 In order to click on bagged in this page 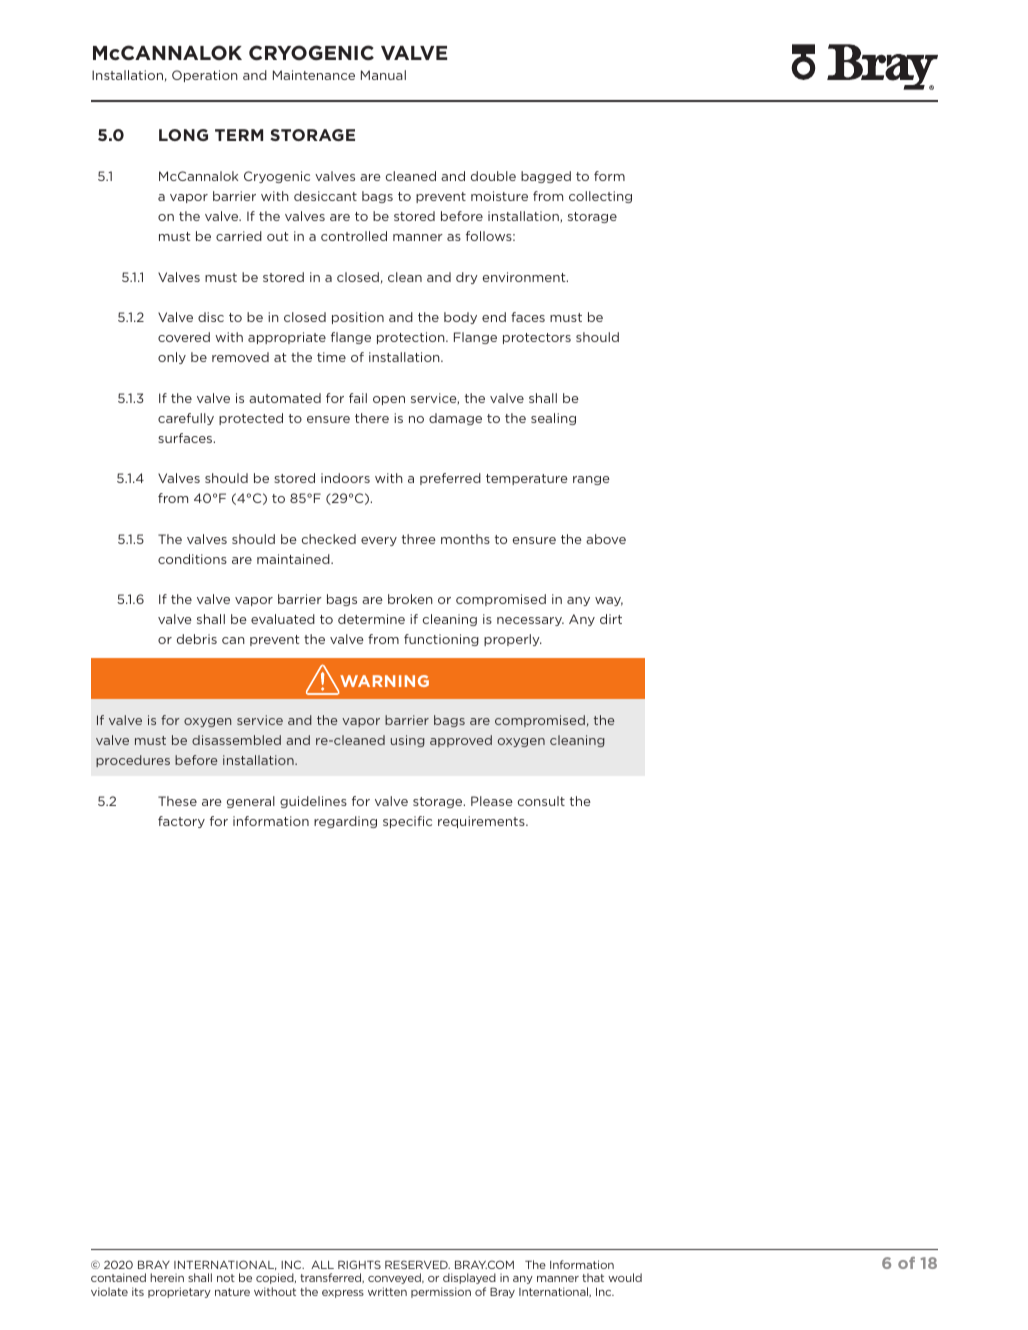, I will do `click(546, 177)`.
